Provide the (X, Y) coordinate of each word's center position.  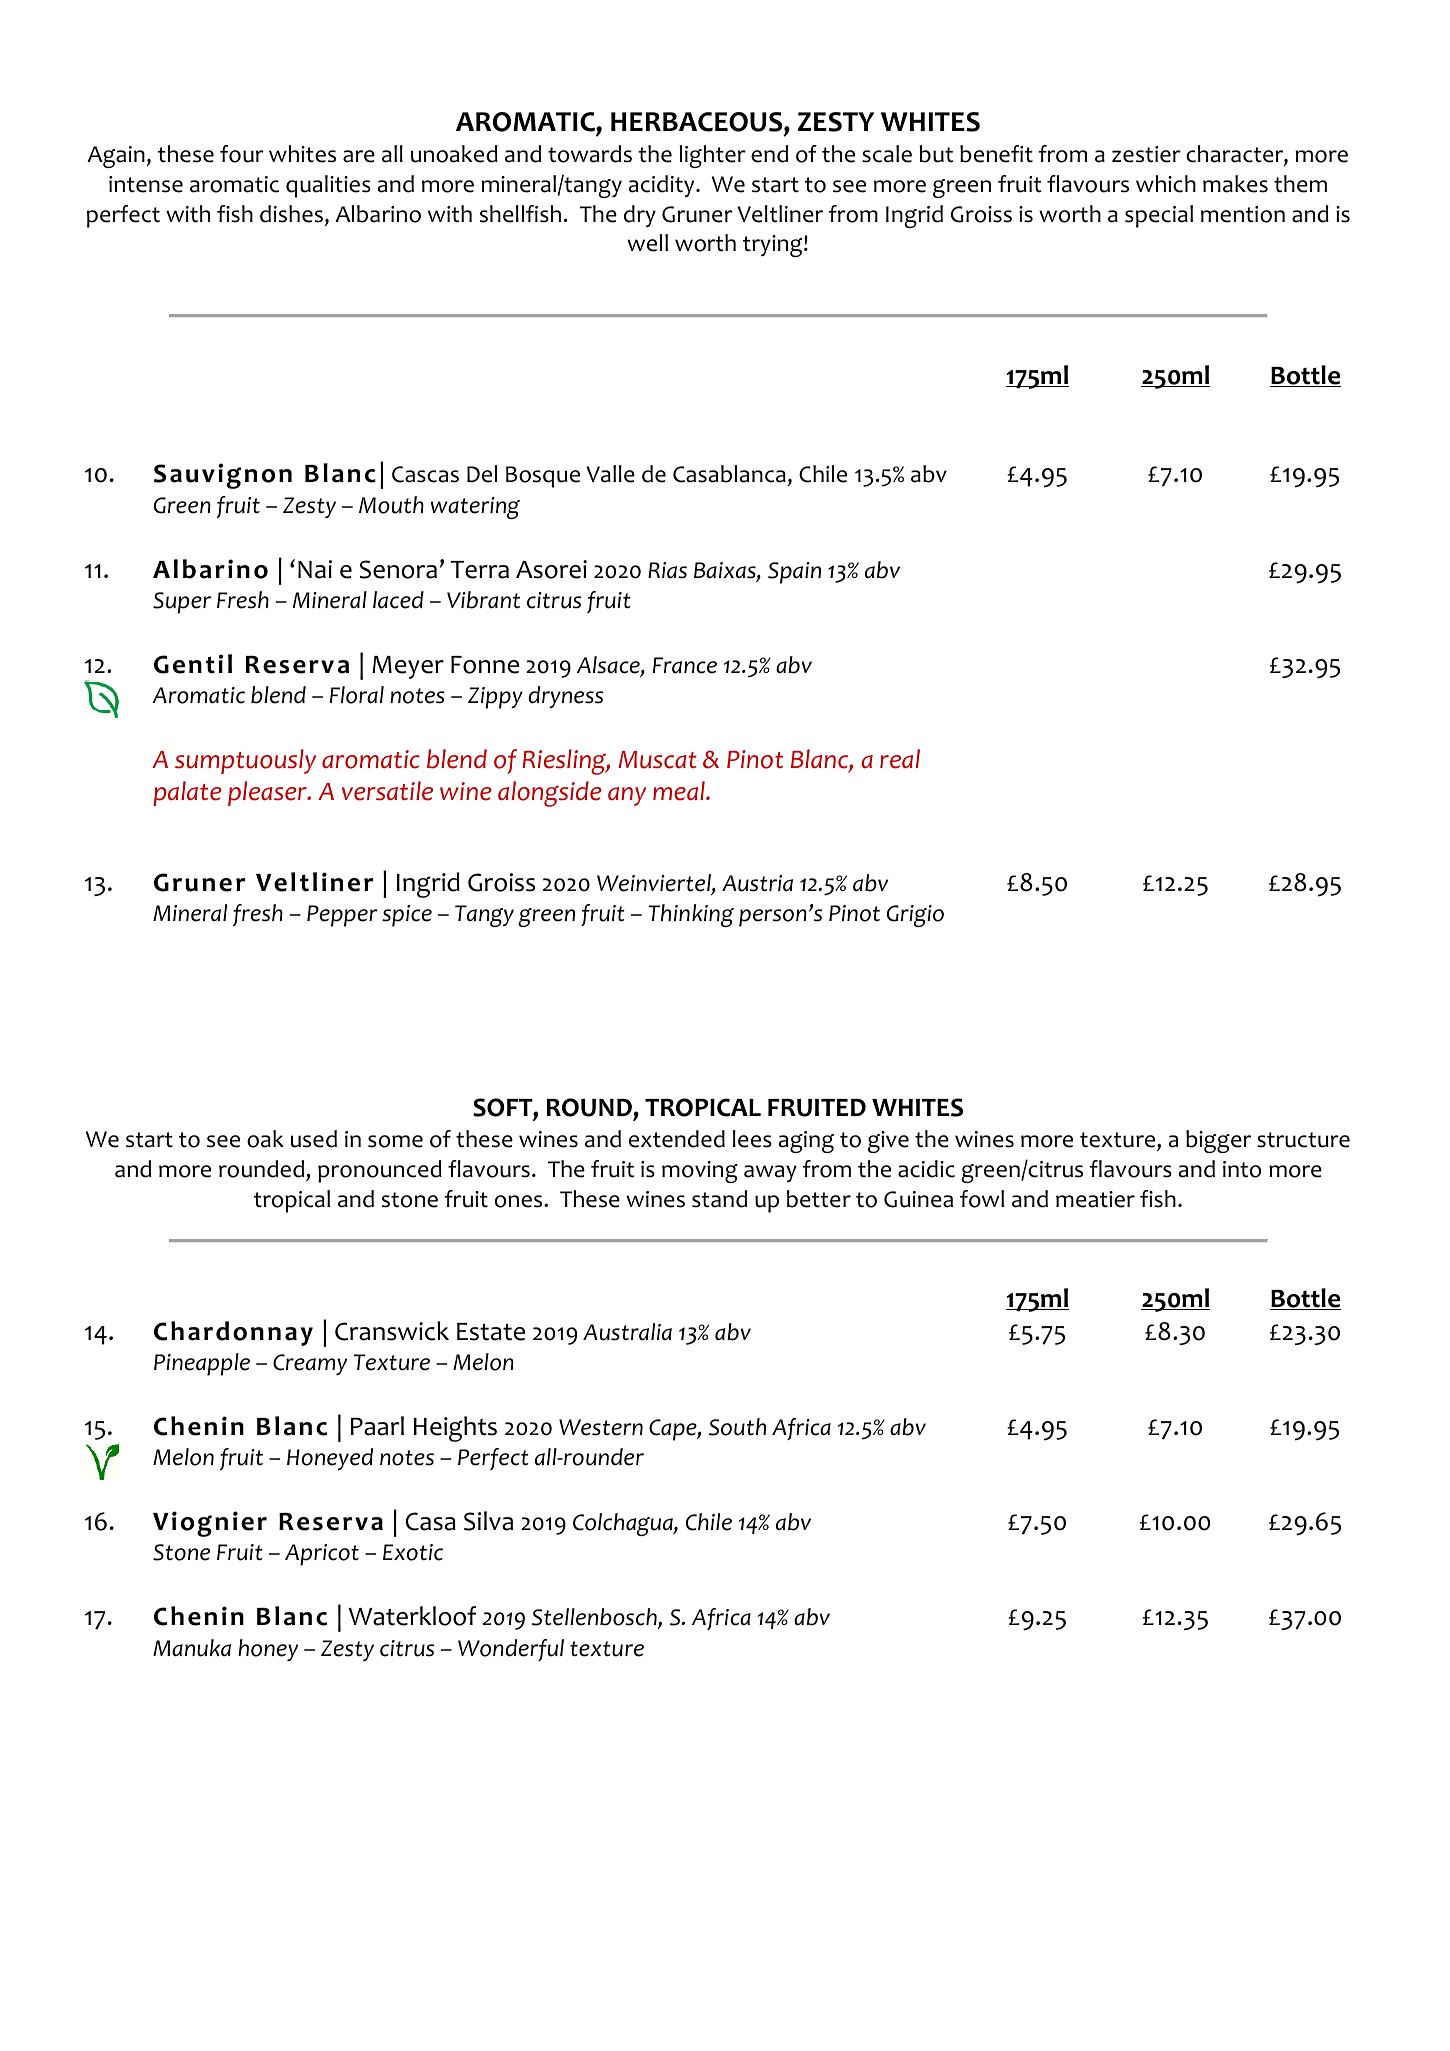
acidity (663, 186)
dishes (291, 214)
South (737, 1427)
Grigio (915, 916)
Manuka (192, 1648)
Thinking (691, 915)
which (1166, 184)
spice (407, 916)
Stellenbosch (595, 1618)
